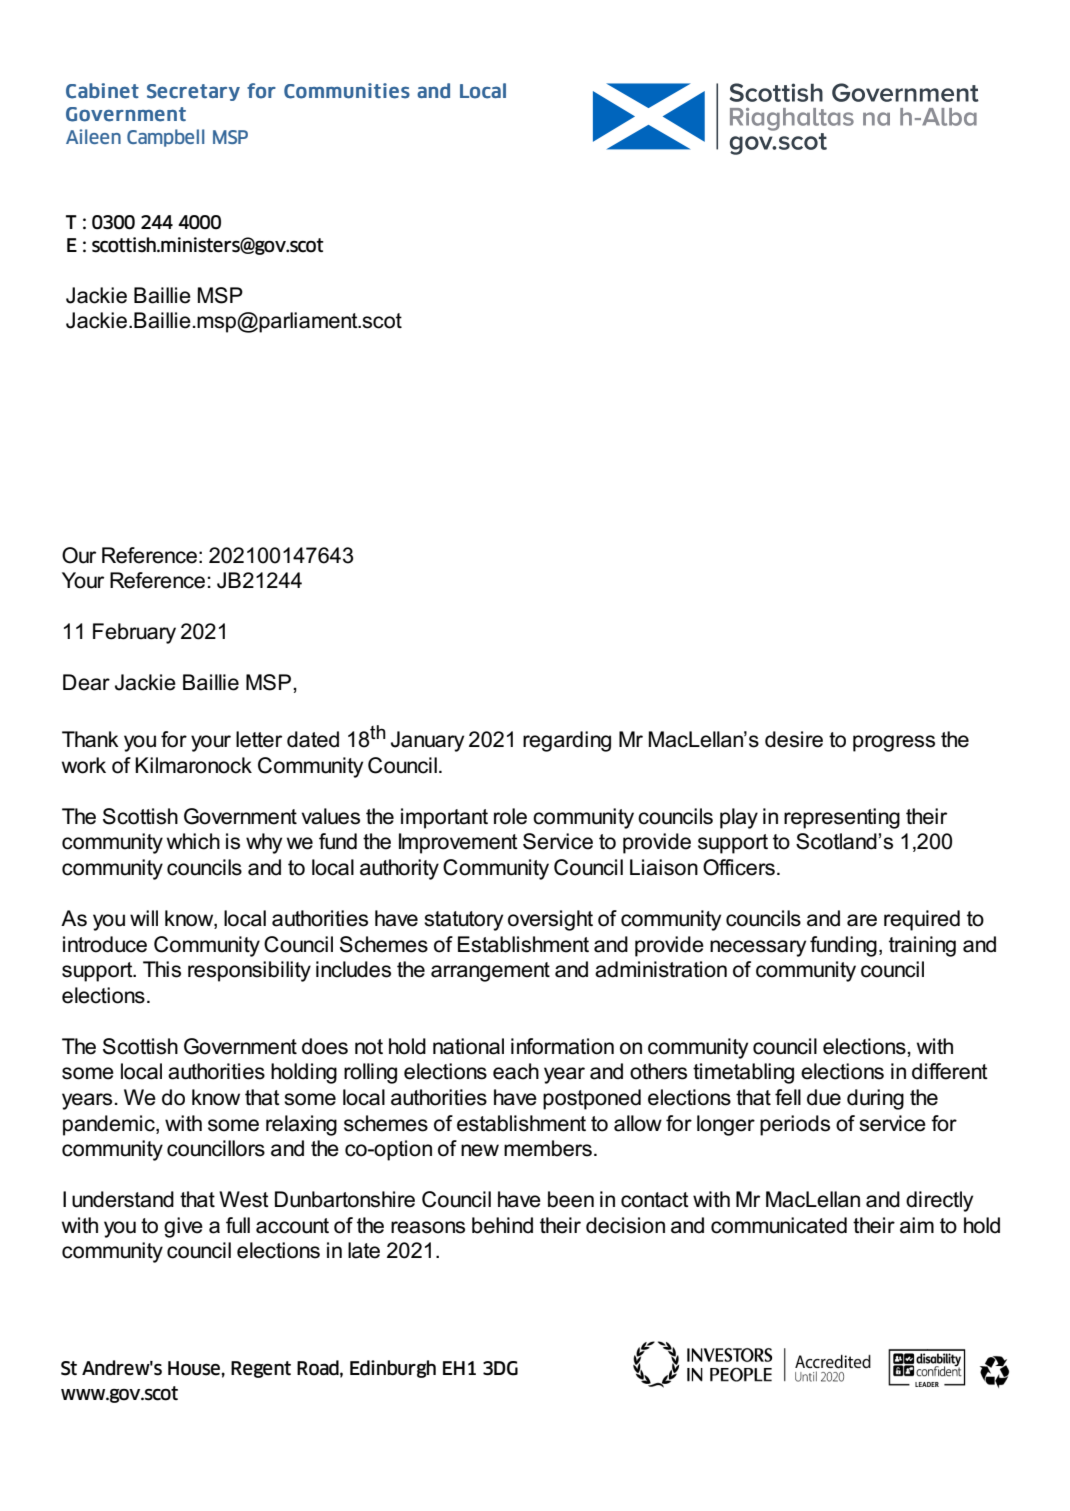 Image resolution: width=1070 pixels, height=1511 pixels. Describe the element at coordinates (134, 633) in the screenshot. I see `February` at that location.
